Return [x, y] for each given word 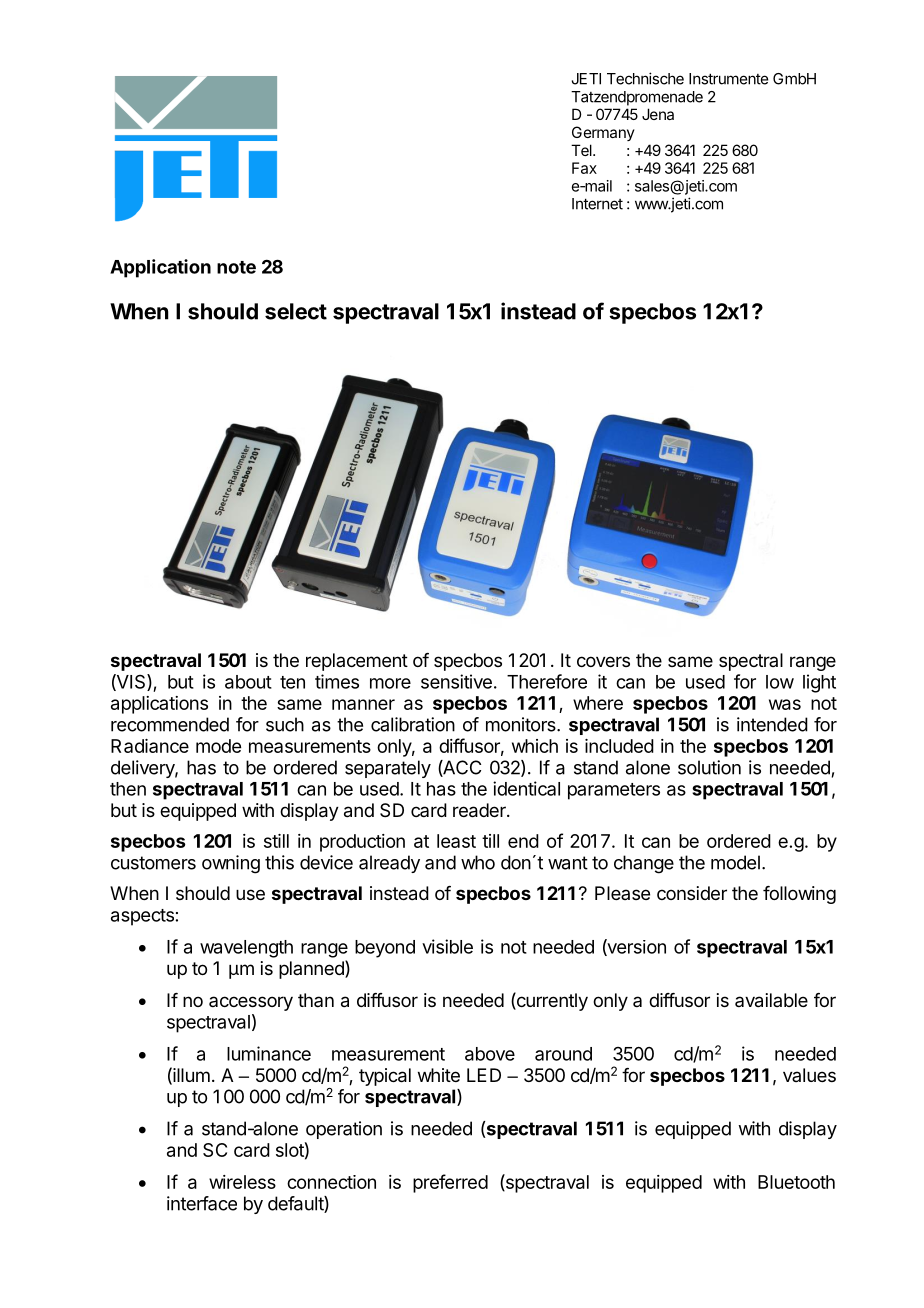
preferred [450, 1183]
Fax [584, 168]
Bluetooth [796, 1182]
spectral [751, 662]
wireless [242, 1182]
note [236, 267]
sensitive [456, 681]
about [248, 682]
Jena [658, 114]
